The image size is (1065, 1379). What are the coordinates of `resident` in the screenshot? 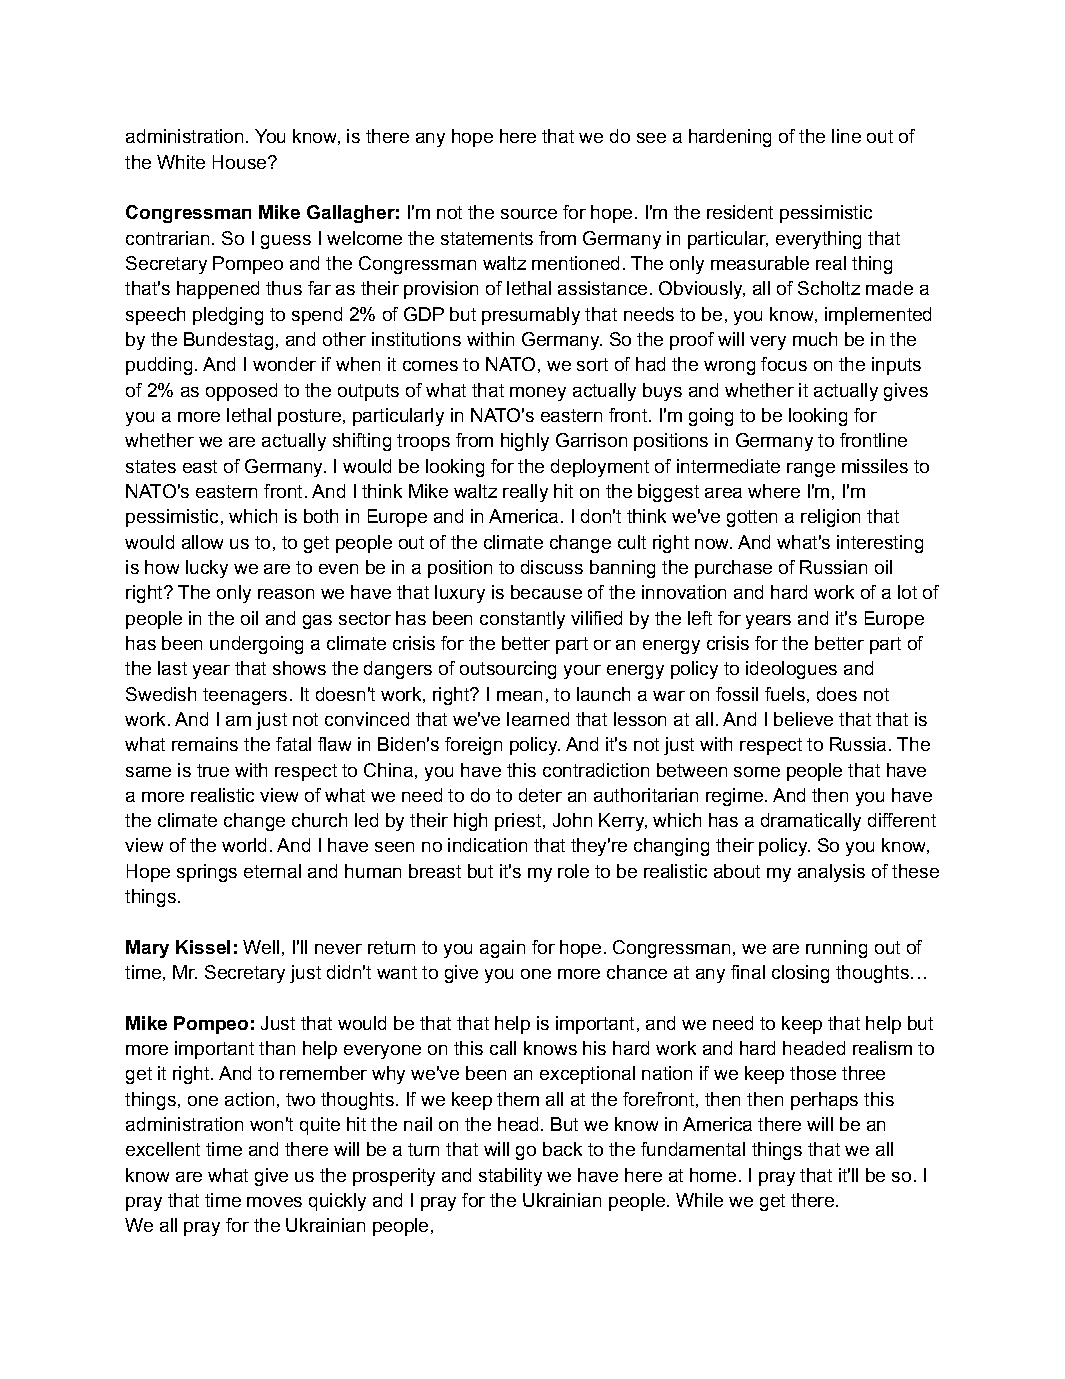 It's located at (740, 212).
